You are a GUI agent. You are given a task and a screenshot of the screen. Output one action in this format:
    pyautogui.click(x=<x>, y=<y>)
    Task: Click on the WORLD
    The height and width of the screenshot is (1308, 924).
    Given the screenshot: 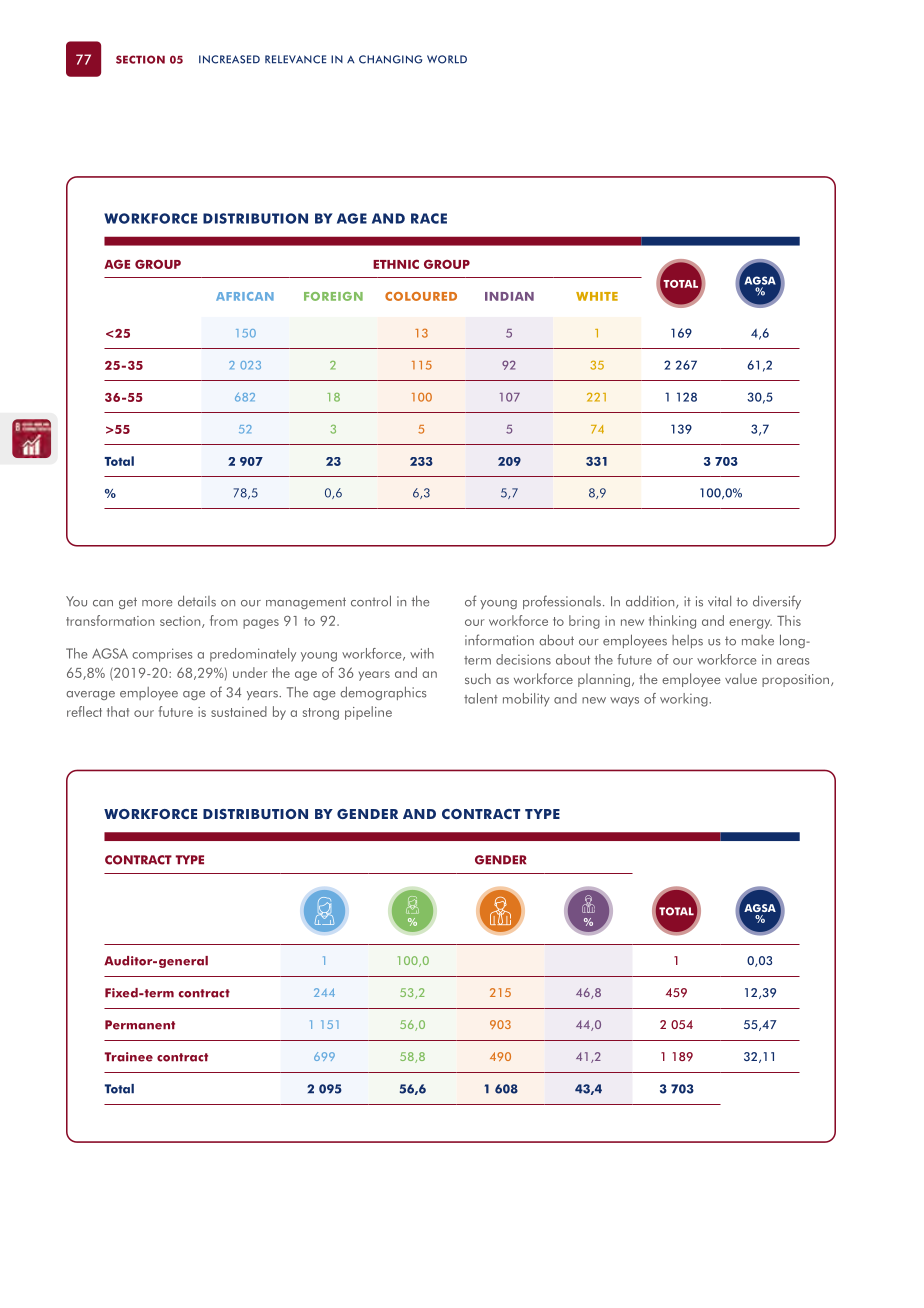 What is the action you would take?
    pyautogui.click(x=447, y=59)
